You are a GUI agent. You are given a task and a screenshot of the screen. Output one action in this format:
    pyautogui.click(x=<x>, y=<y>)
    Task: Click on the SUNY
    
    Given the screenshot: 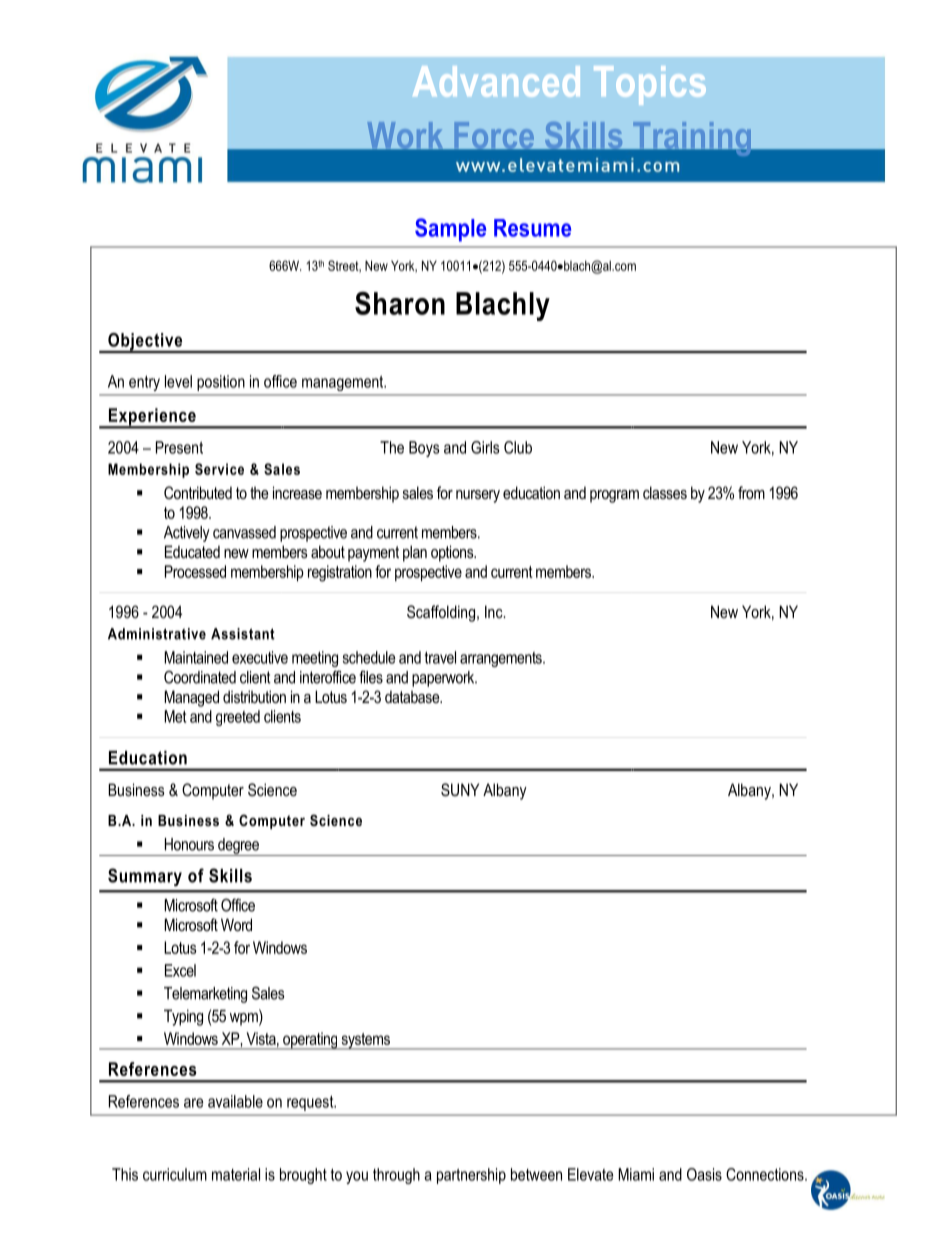 What is the action you would take?
    pyautogui.click(x=460, y=790)
